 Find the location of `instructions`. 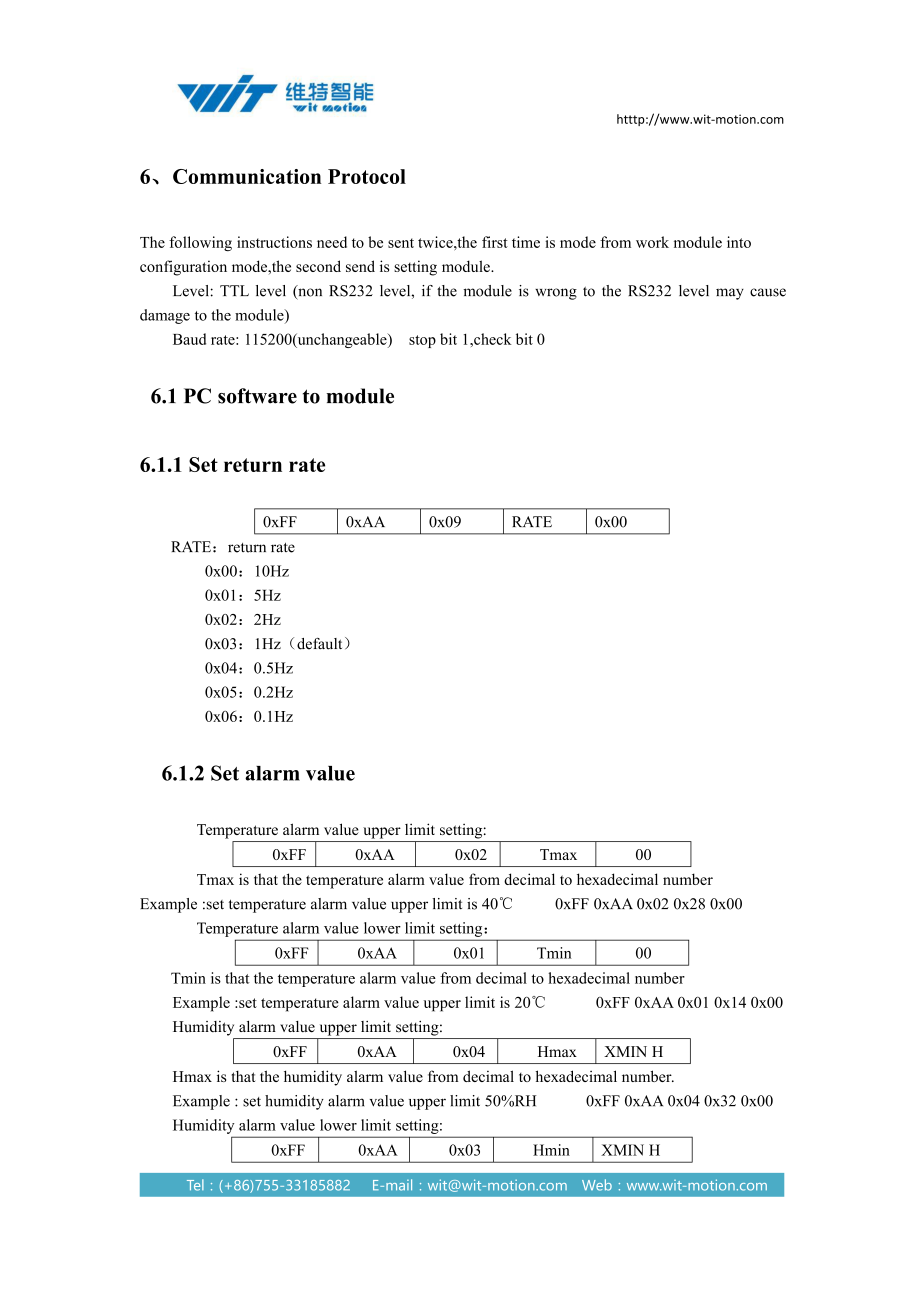

instructions is located at coordinates (274, 242).
